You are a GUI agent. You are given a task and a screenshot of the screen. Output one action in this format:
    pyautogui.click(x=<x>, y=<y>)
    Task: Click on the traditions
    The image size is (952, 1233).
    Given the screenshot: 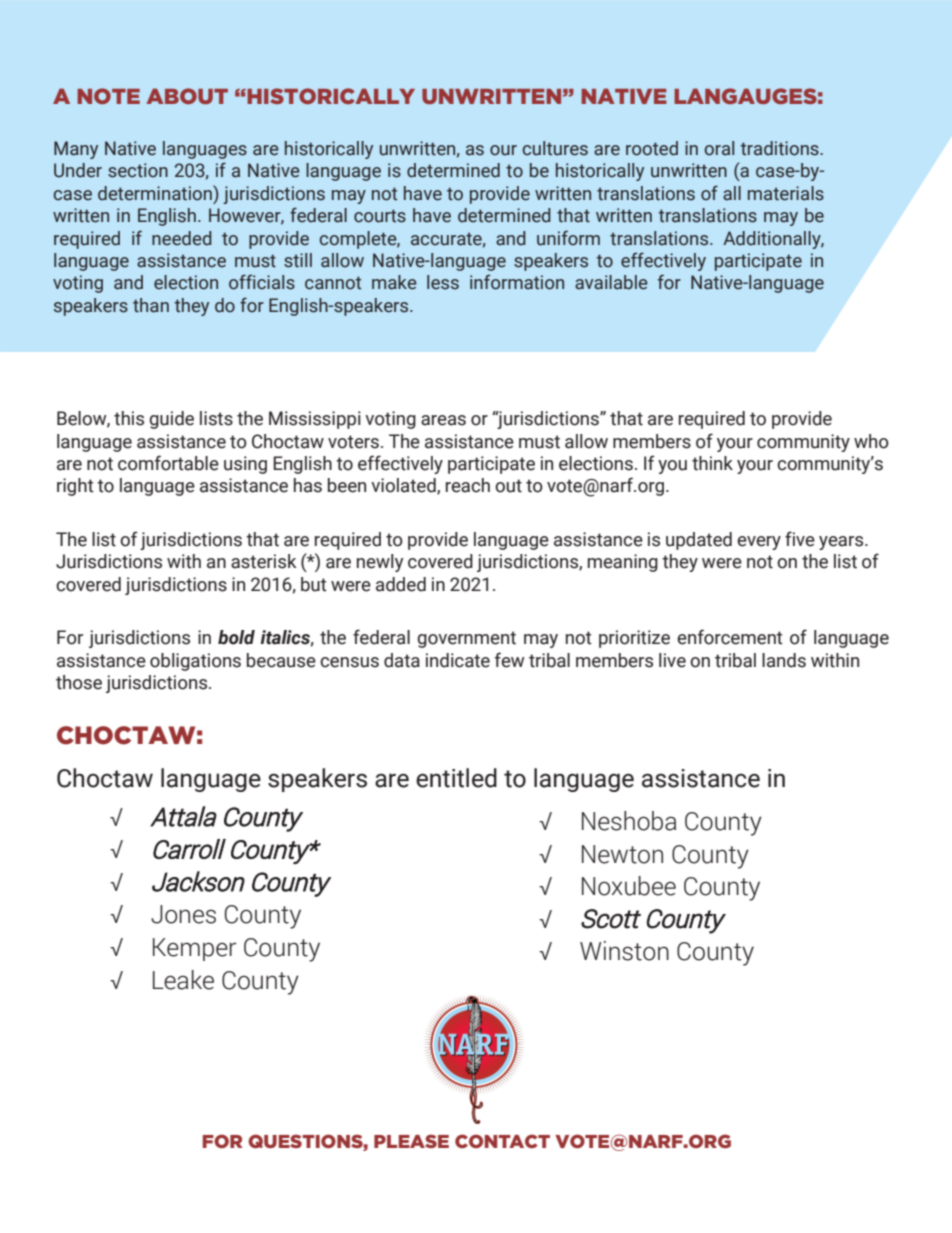 What is the action you would take?
    pyautogui.click(x=780, y=148)
